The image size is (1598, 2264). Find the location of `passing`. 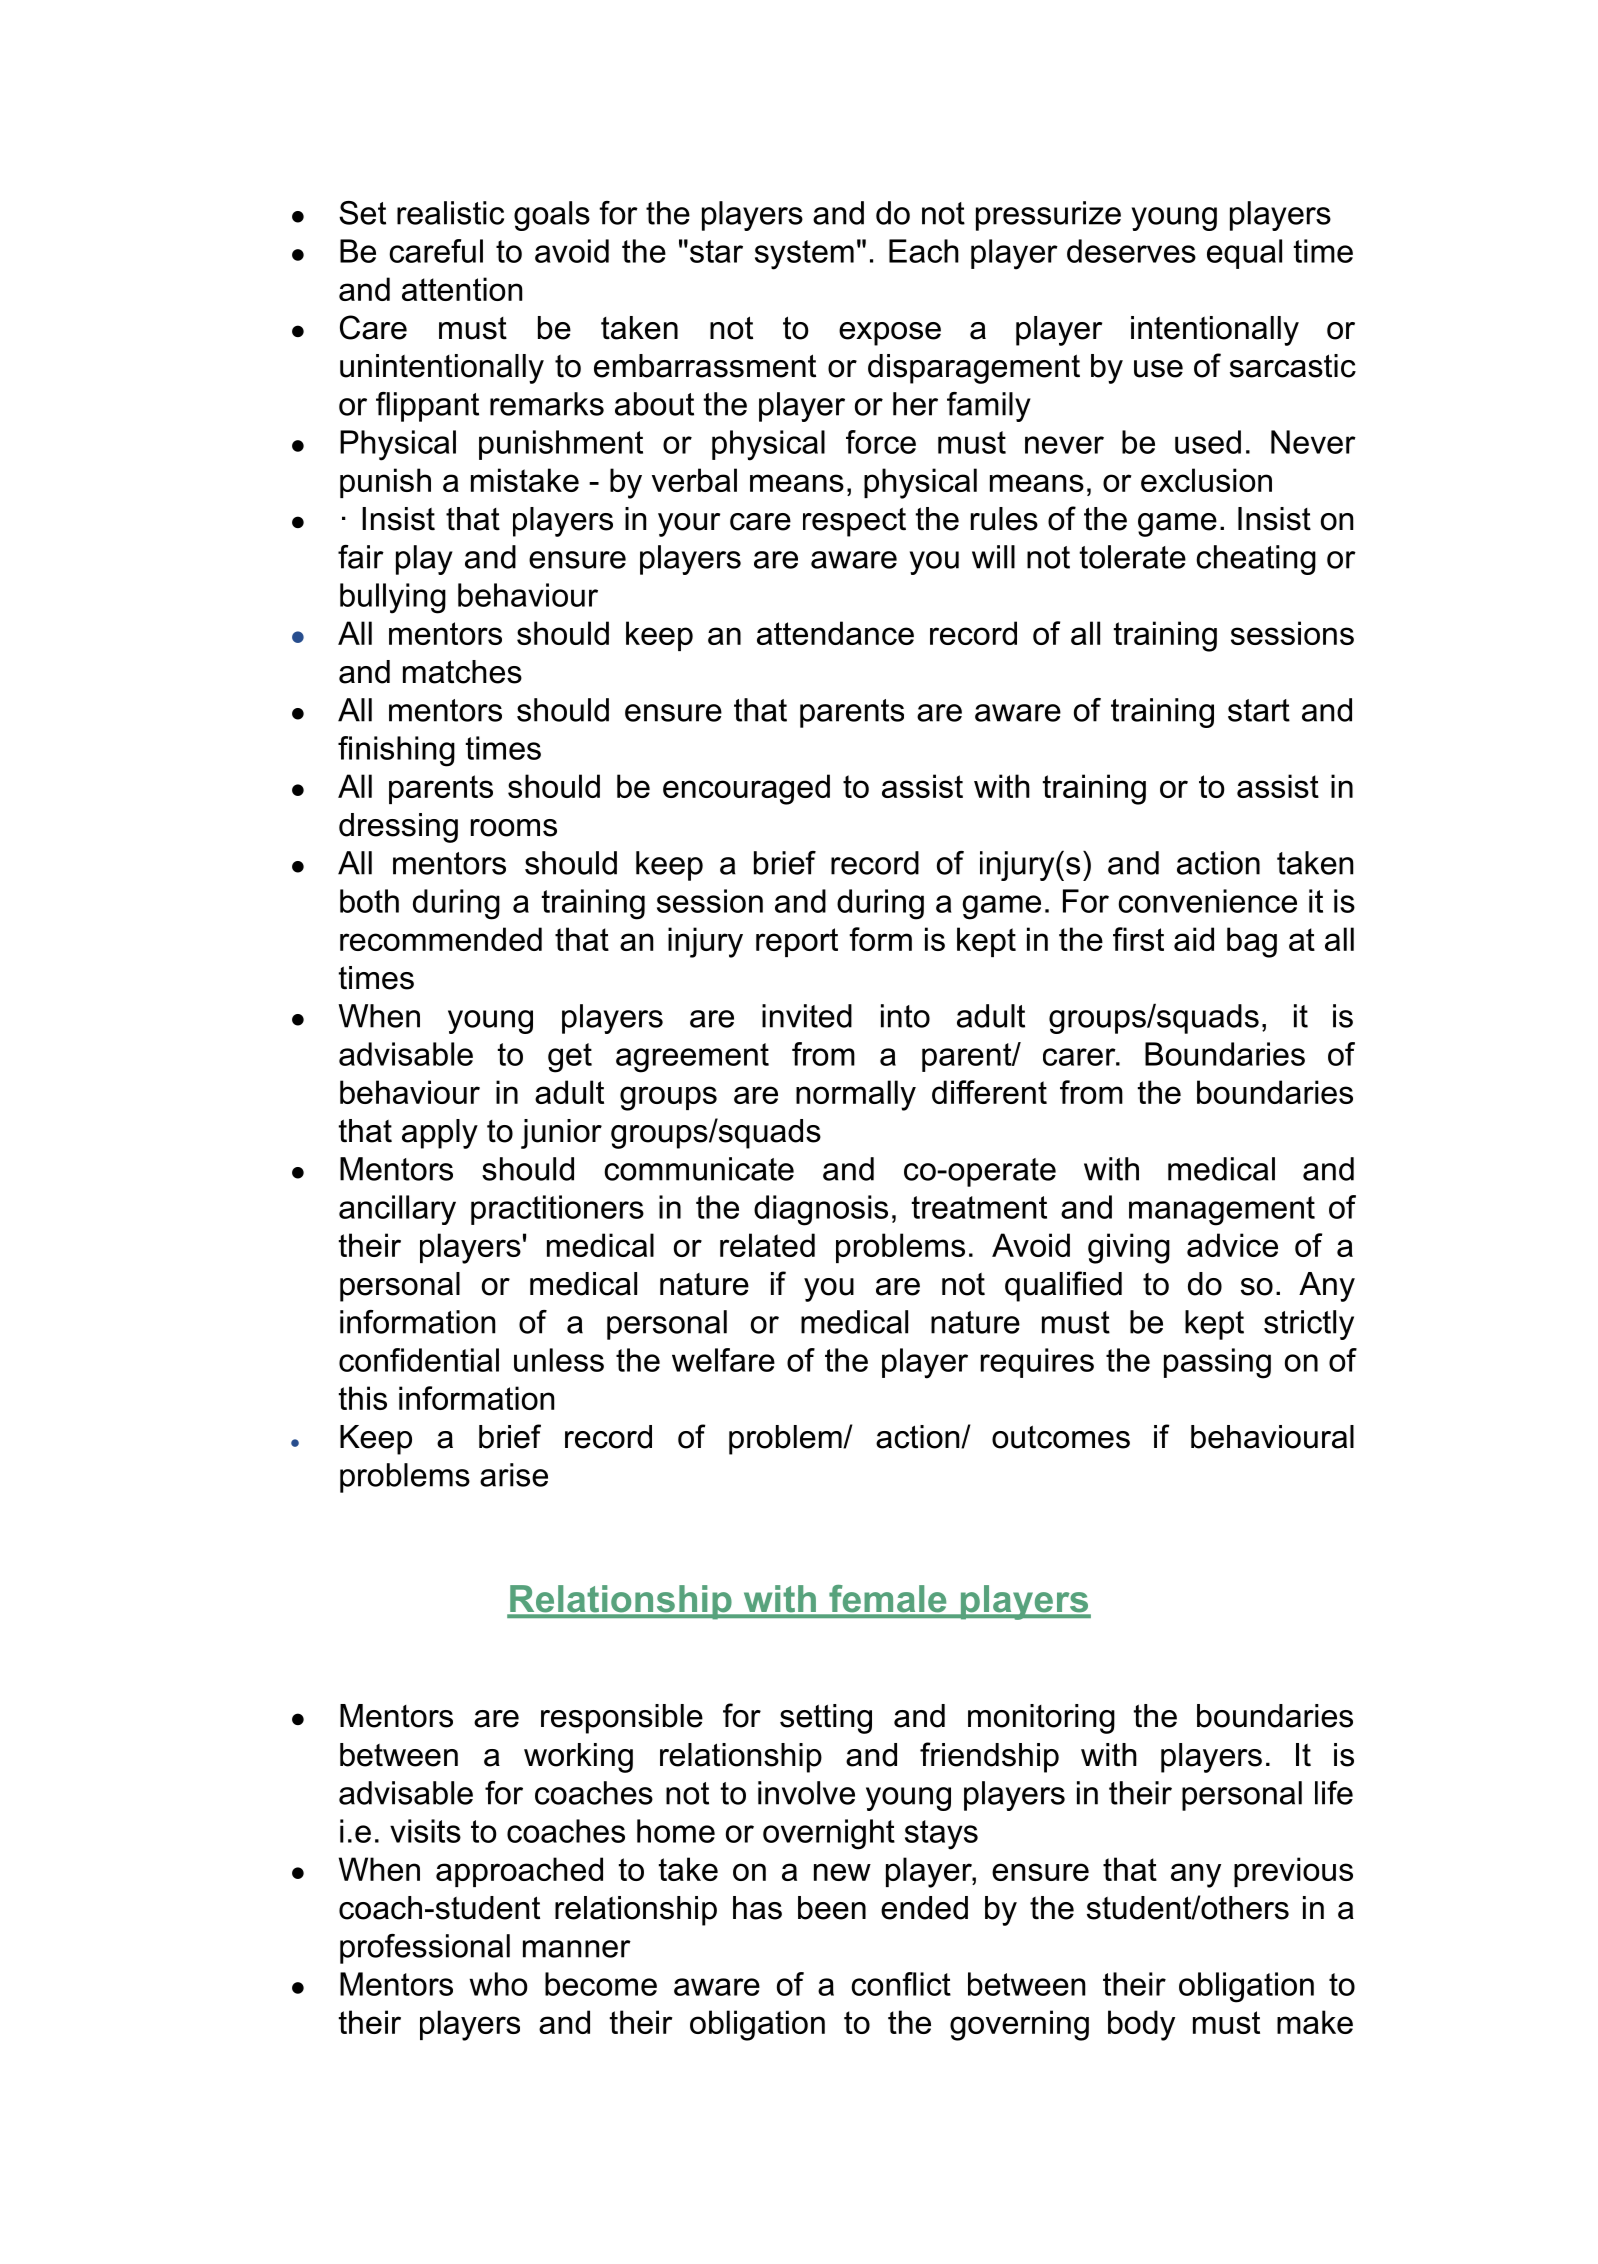

passing is located at coordinates (1217, 1363).
